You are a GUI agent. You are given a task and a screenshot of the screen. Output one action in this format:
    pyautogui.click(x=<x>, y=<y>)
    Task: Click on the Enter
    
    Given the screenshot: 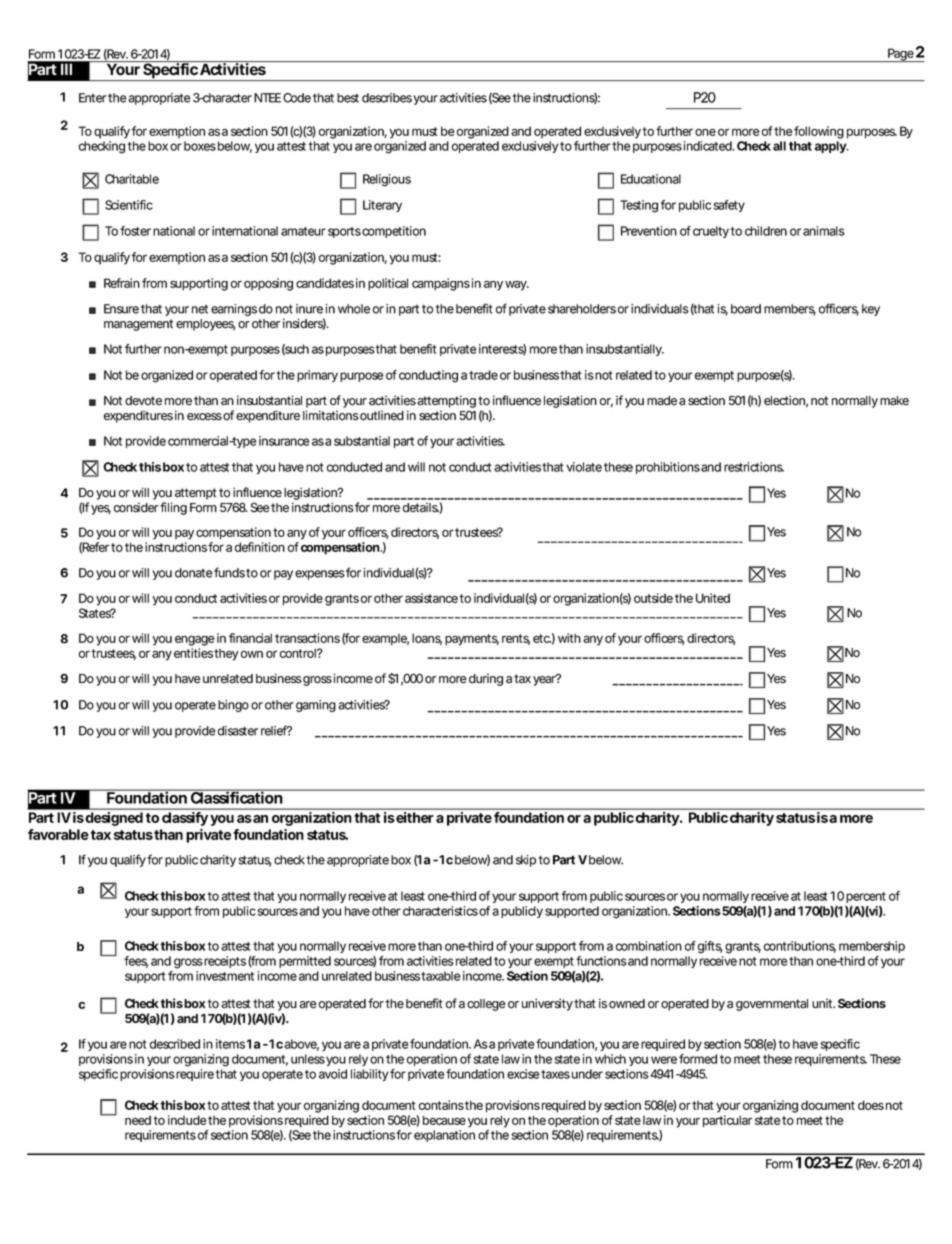 What is the action you would take?
    pyautogui.click(x=93, y=98)
